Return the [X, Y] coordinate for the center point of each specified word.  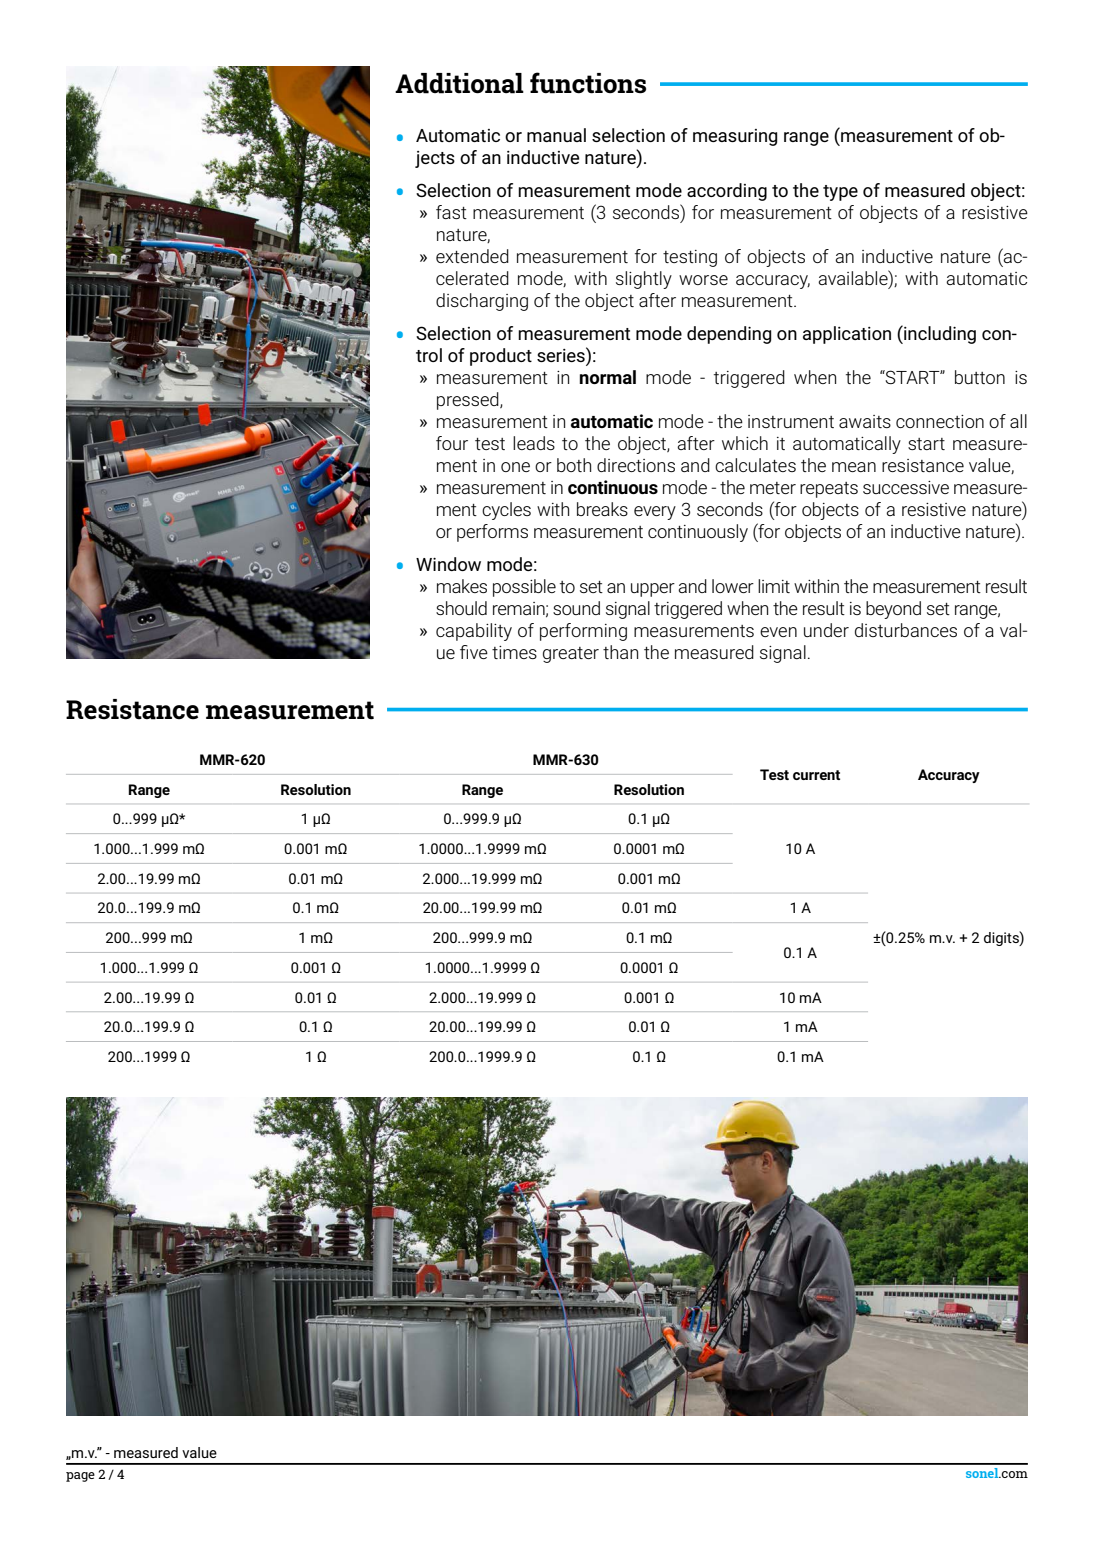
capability [474, 632]
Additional [459, 83]
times [514, 652]
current [816, 775]
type [840, 193]
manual [556, 135]
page [80, 1477]
